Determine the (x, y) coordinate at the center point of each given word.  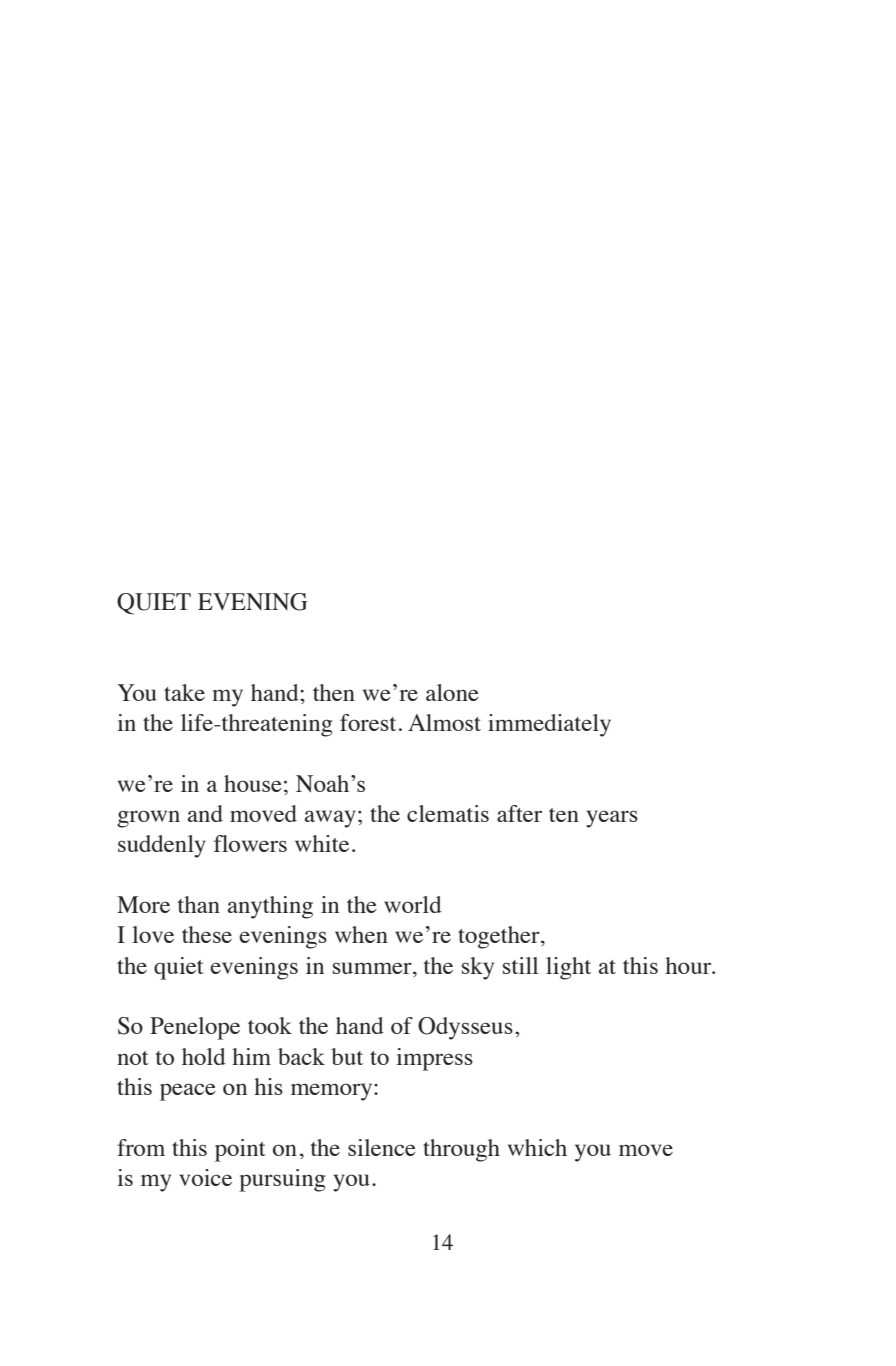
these (207, 934)
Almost (444, 722)
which (537, 1147)
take (184, 692)
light (568, 968)
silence (382, 1147)
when (361, 934)
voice (205, 1177)
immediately (549, 725)
